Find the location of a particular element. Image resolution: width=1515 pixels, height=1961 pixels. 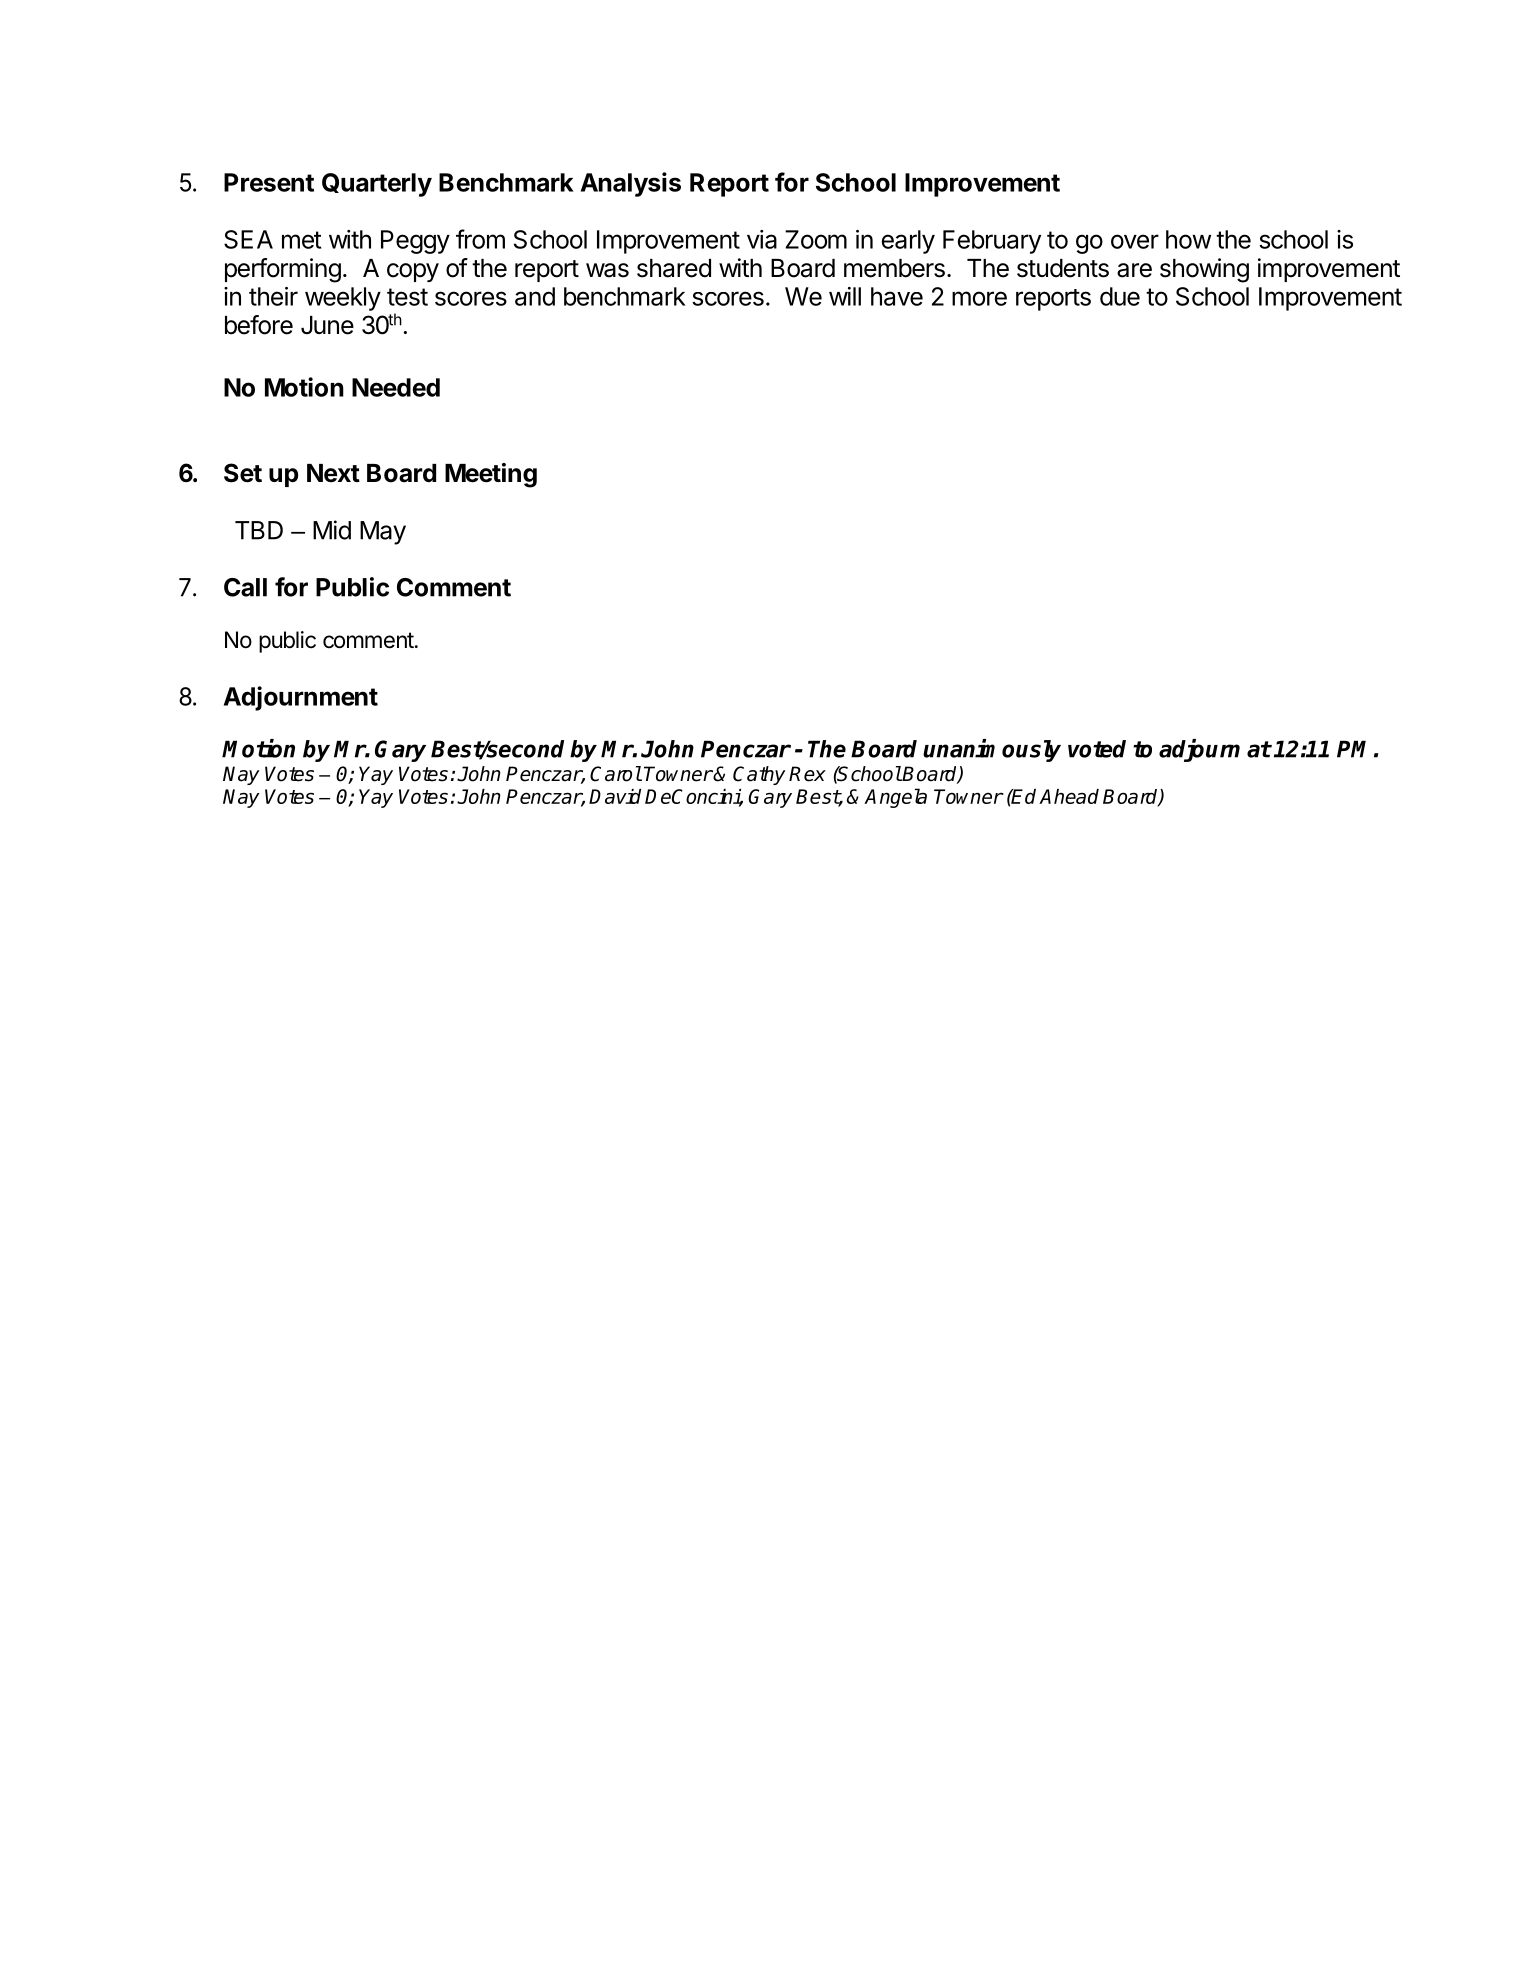

Needed is located at coordinates (396, 387).
